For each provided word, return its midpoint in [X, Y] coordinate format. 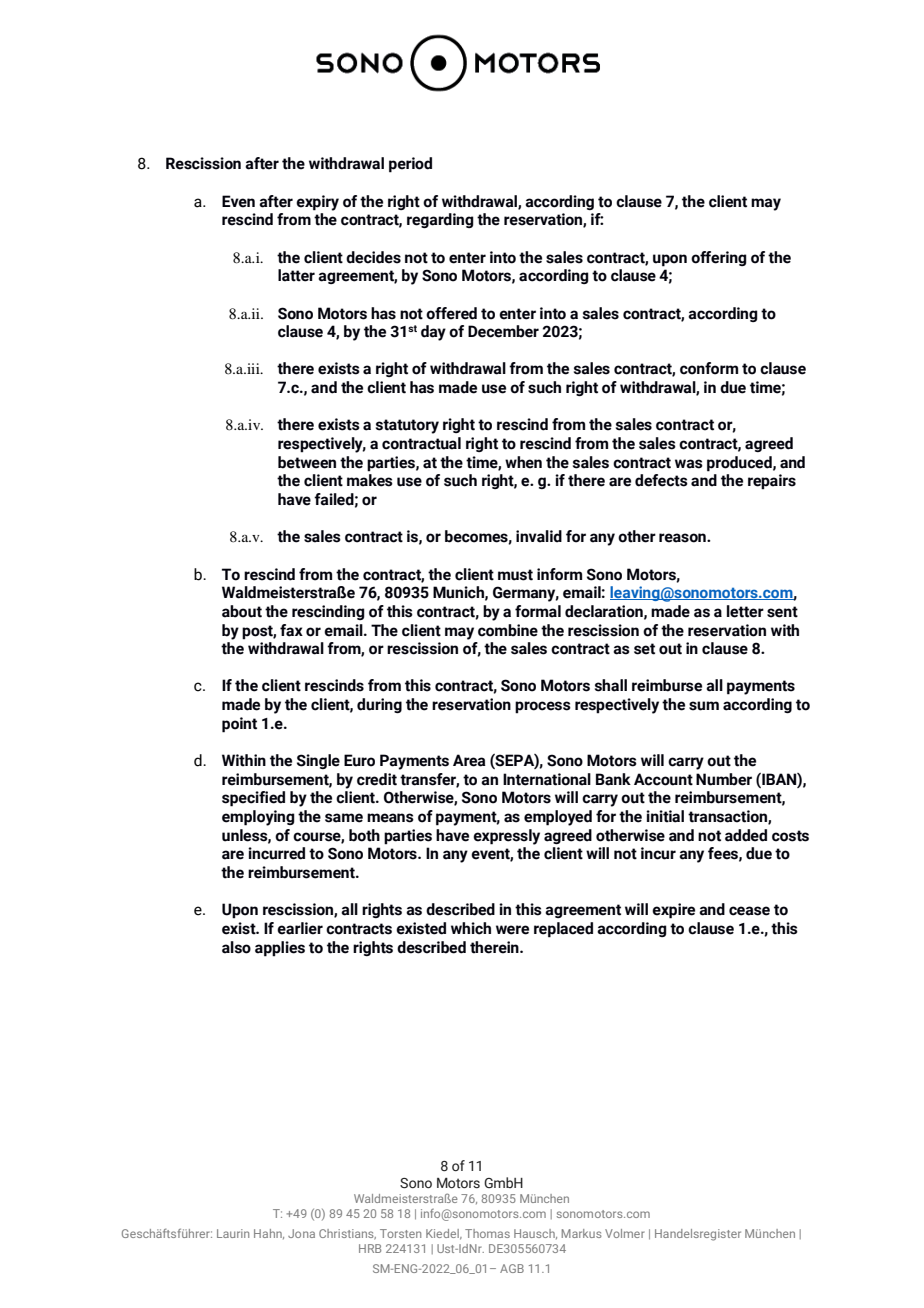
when [523, 462]
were [512, 930]
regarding [440, 220]
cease [749, 911]
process [543, 707]
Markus [582, 1233]
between [307, 462]
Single [318, 761]
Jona [301, 1233]
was [689, 464]
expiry [317, 203]
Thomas [487, 1233]
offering [719, 258]
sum [704, 706]
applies [280, 949]
